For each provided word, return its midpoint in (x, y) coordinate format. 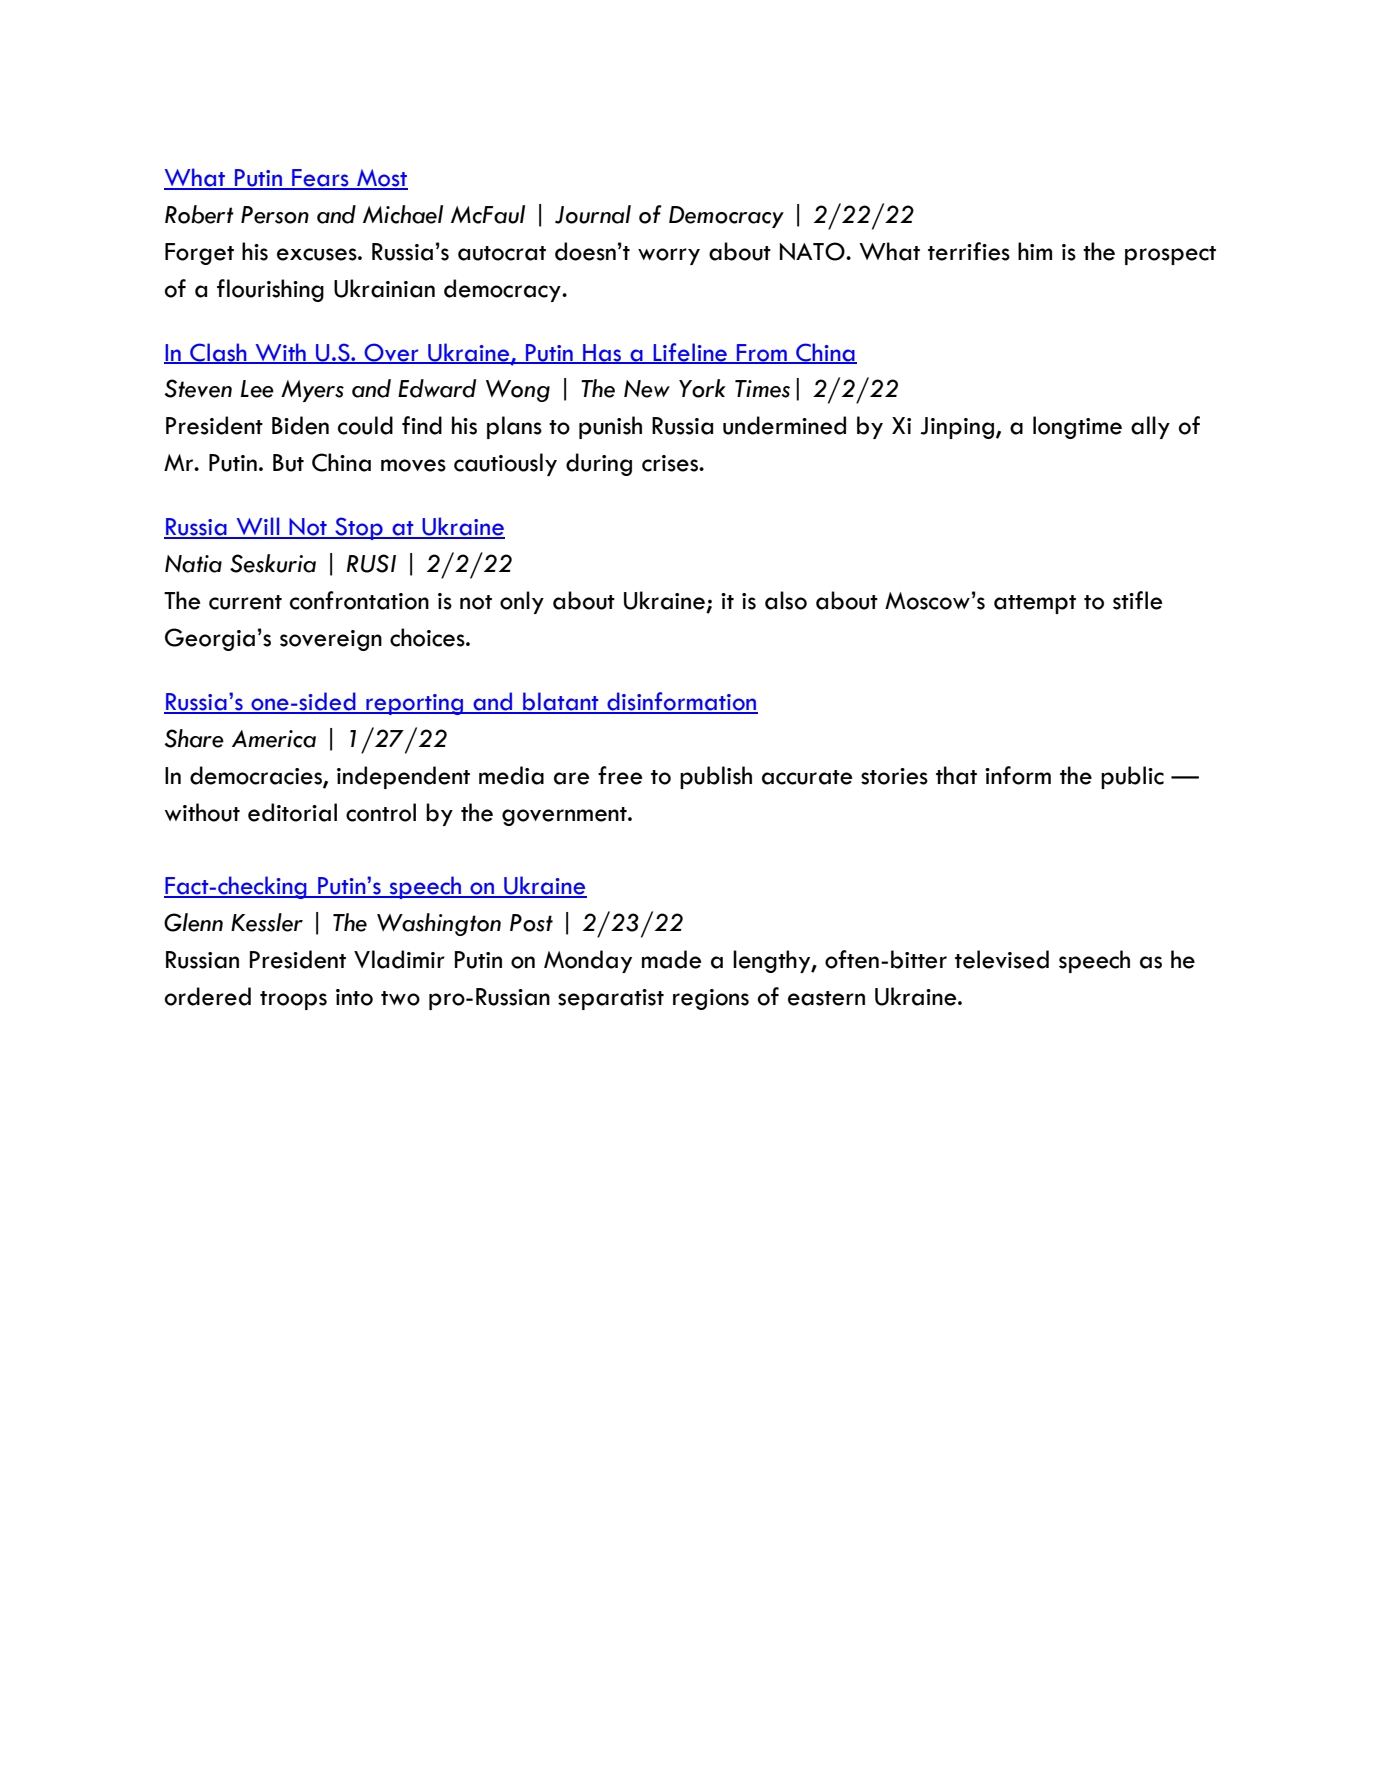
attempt (1035, 604)
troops (293, 1000)
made (672, 959)
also (786, 600)
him (1035, 251)
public (1132, 777)
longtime (1077, 427)
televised (1002, 959)
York (702, 388)
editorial (292, 812)
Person (275, 215)
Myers (312, 391)
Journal (593, 214)
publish (716, 777)
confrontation (359, 600)
